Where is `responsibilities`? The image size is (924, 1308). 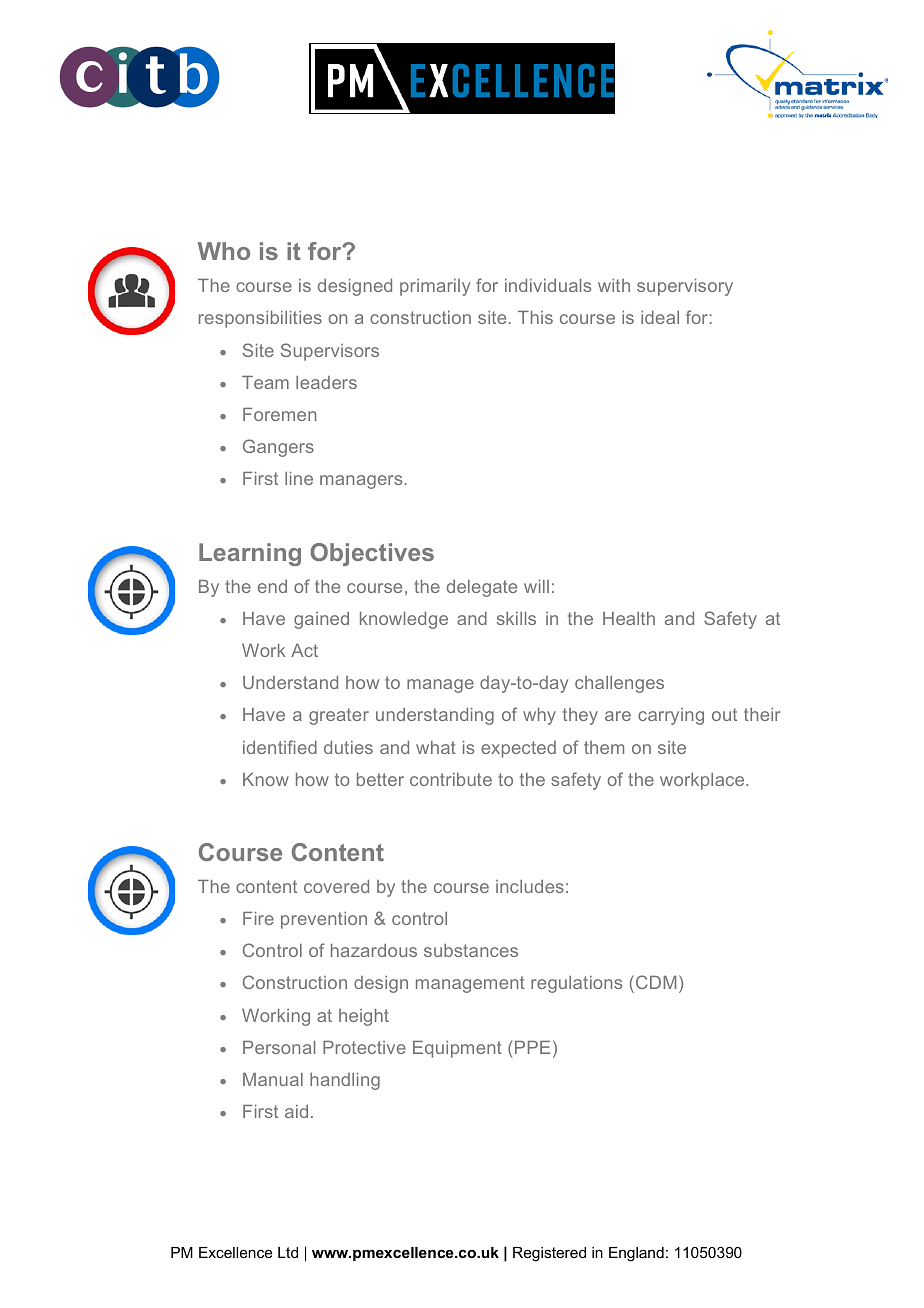 responsibilities is located at coordinates (260, 319).
